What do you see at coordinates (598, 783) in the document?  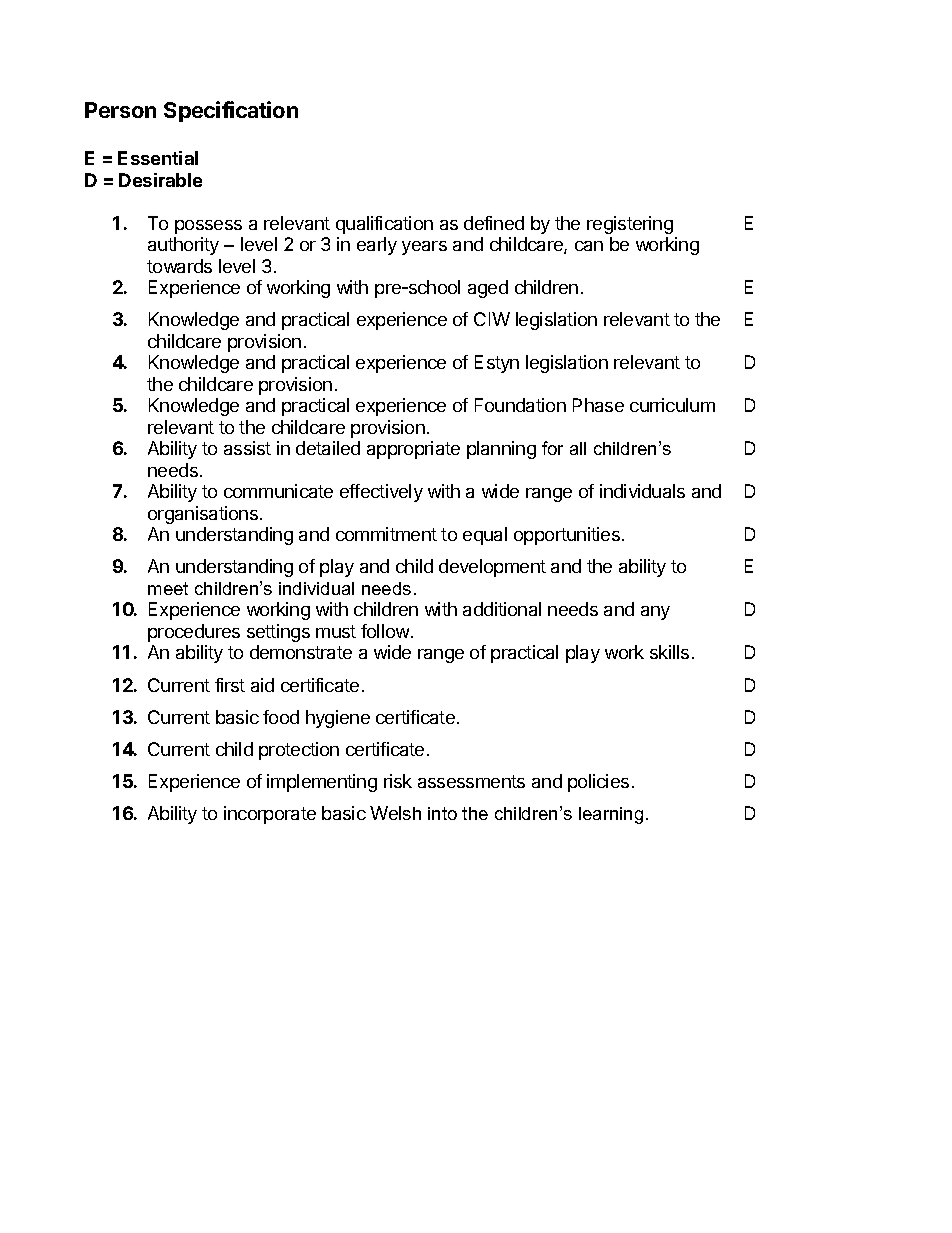 I see `policies` at bounding box center [598, 783].
